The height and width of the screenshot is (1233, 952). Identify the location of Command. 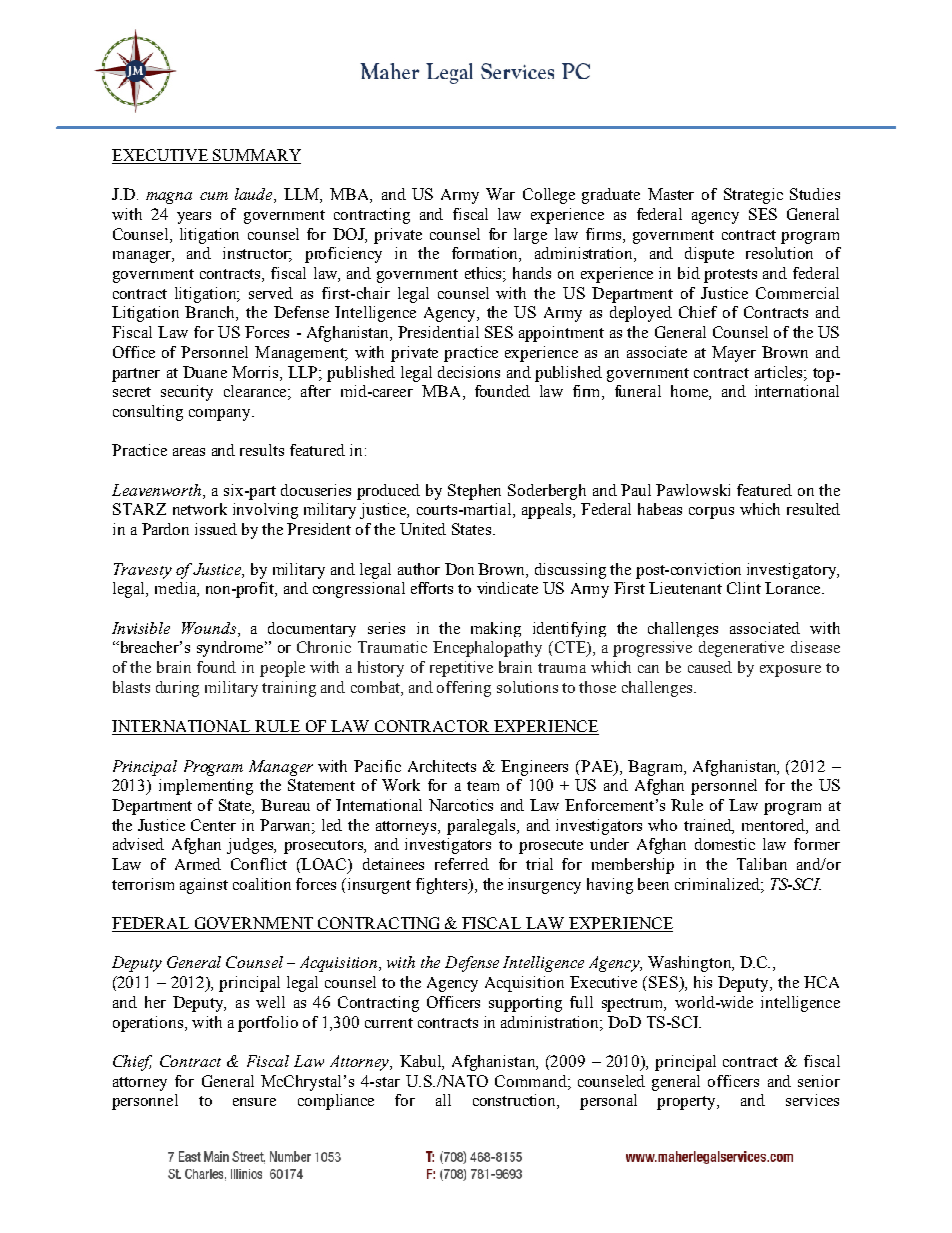
(532, 1081).
